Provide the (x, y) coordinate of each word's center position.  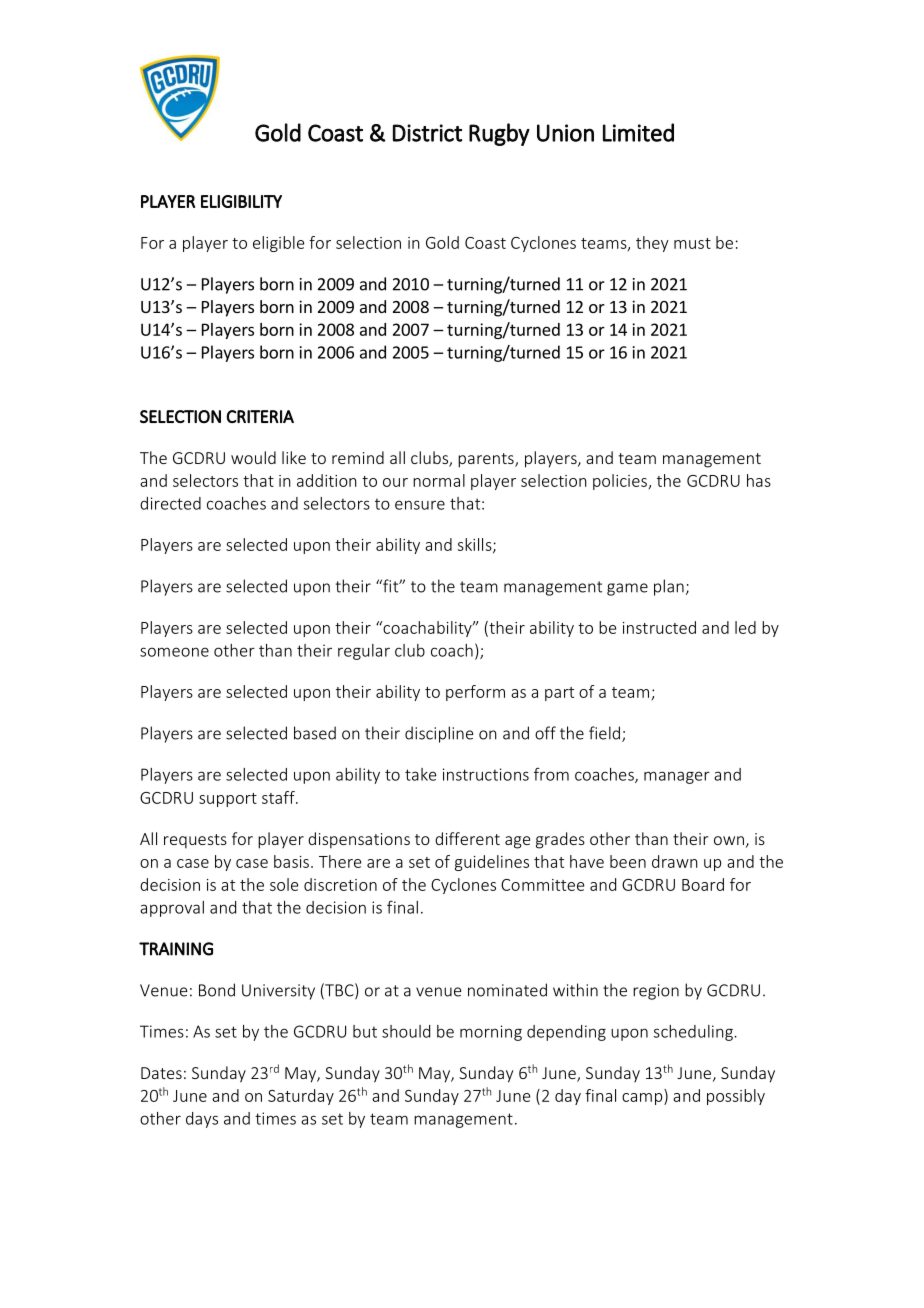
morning (491, 1033)
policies (620, 482)
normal (439, 480)
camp (643, 1099)
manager (677, 777)
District (427, 133)
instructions (486, 774)
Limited (638, 132)
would (253, 457)
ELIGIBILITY (241, 201)
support (228, 800)
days (202, 1120)
